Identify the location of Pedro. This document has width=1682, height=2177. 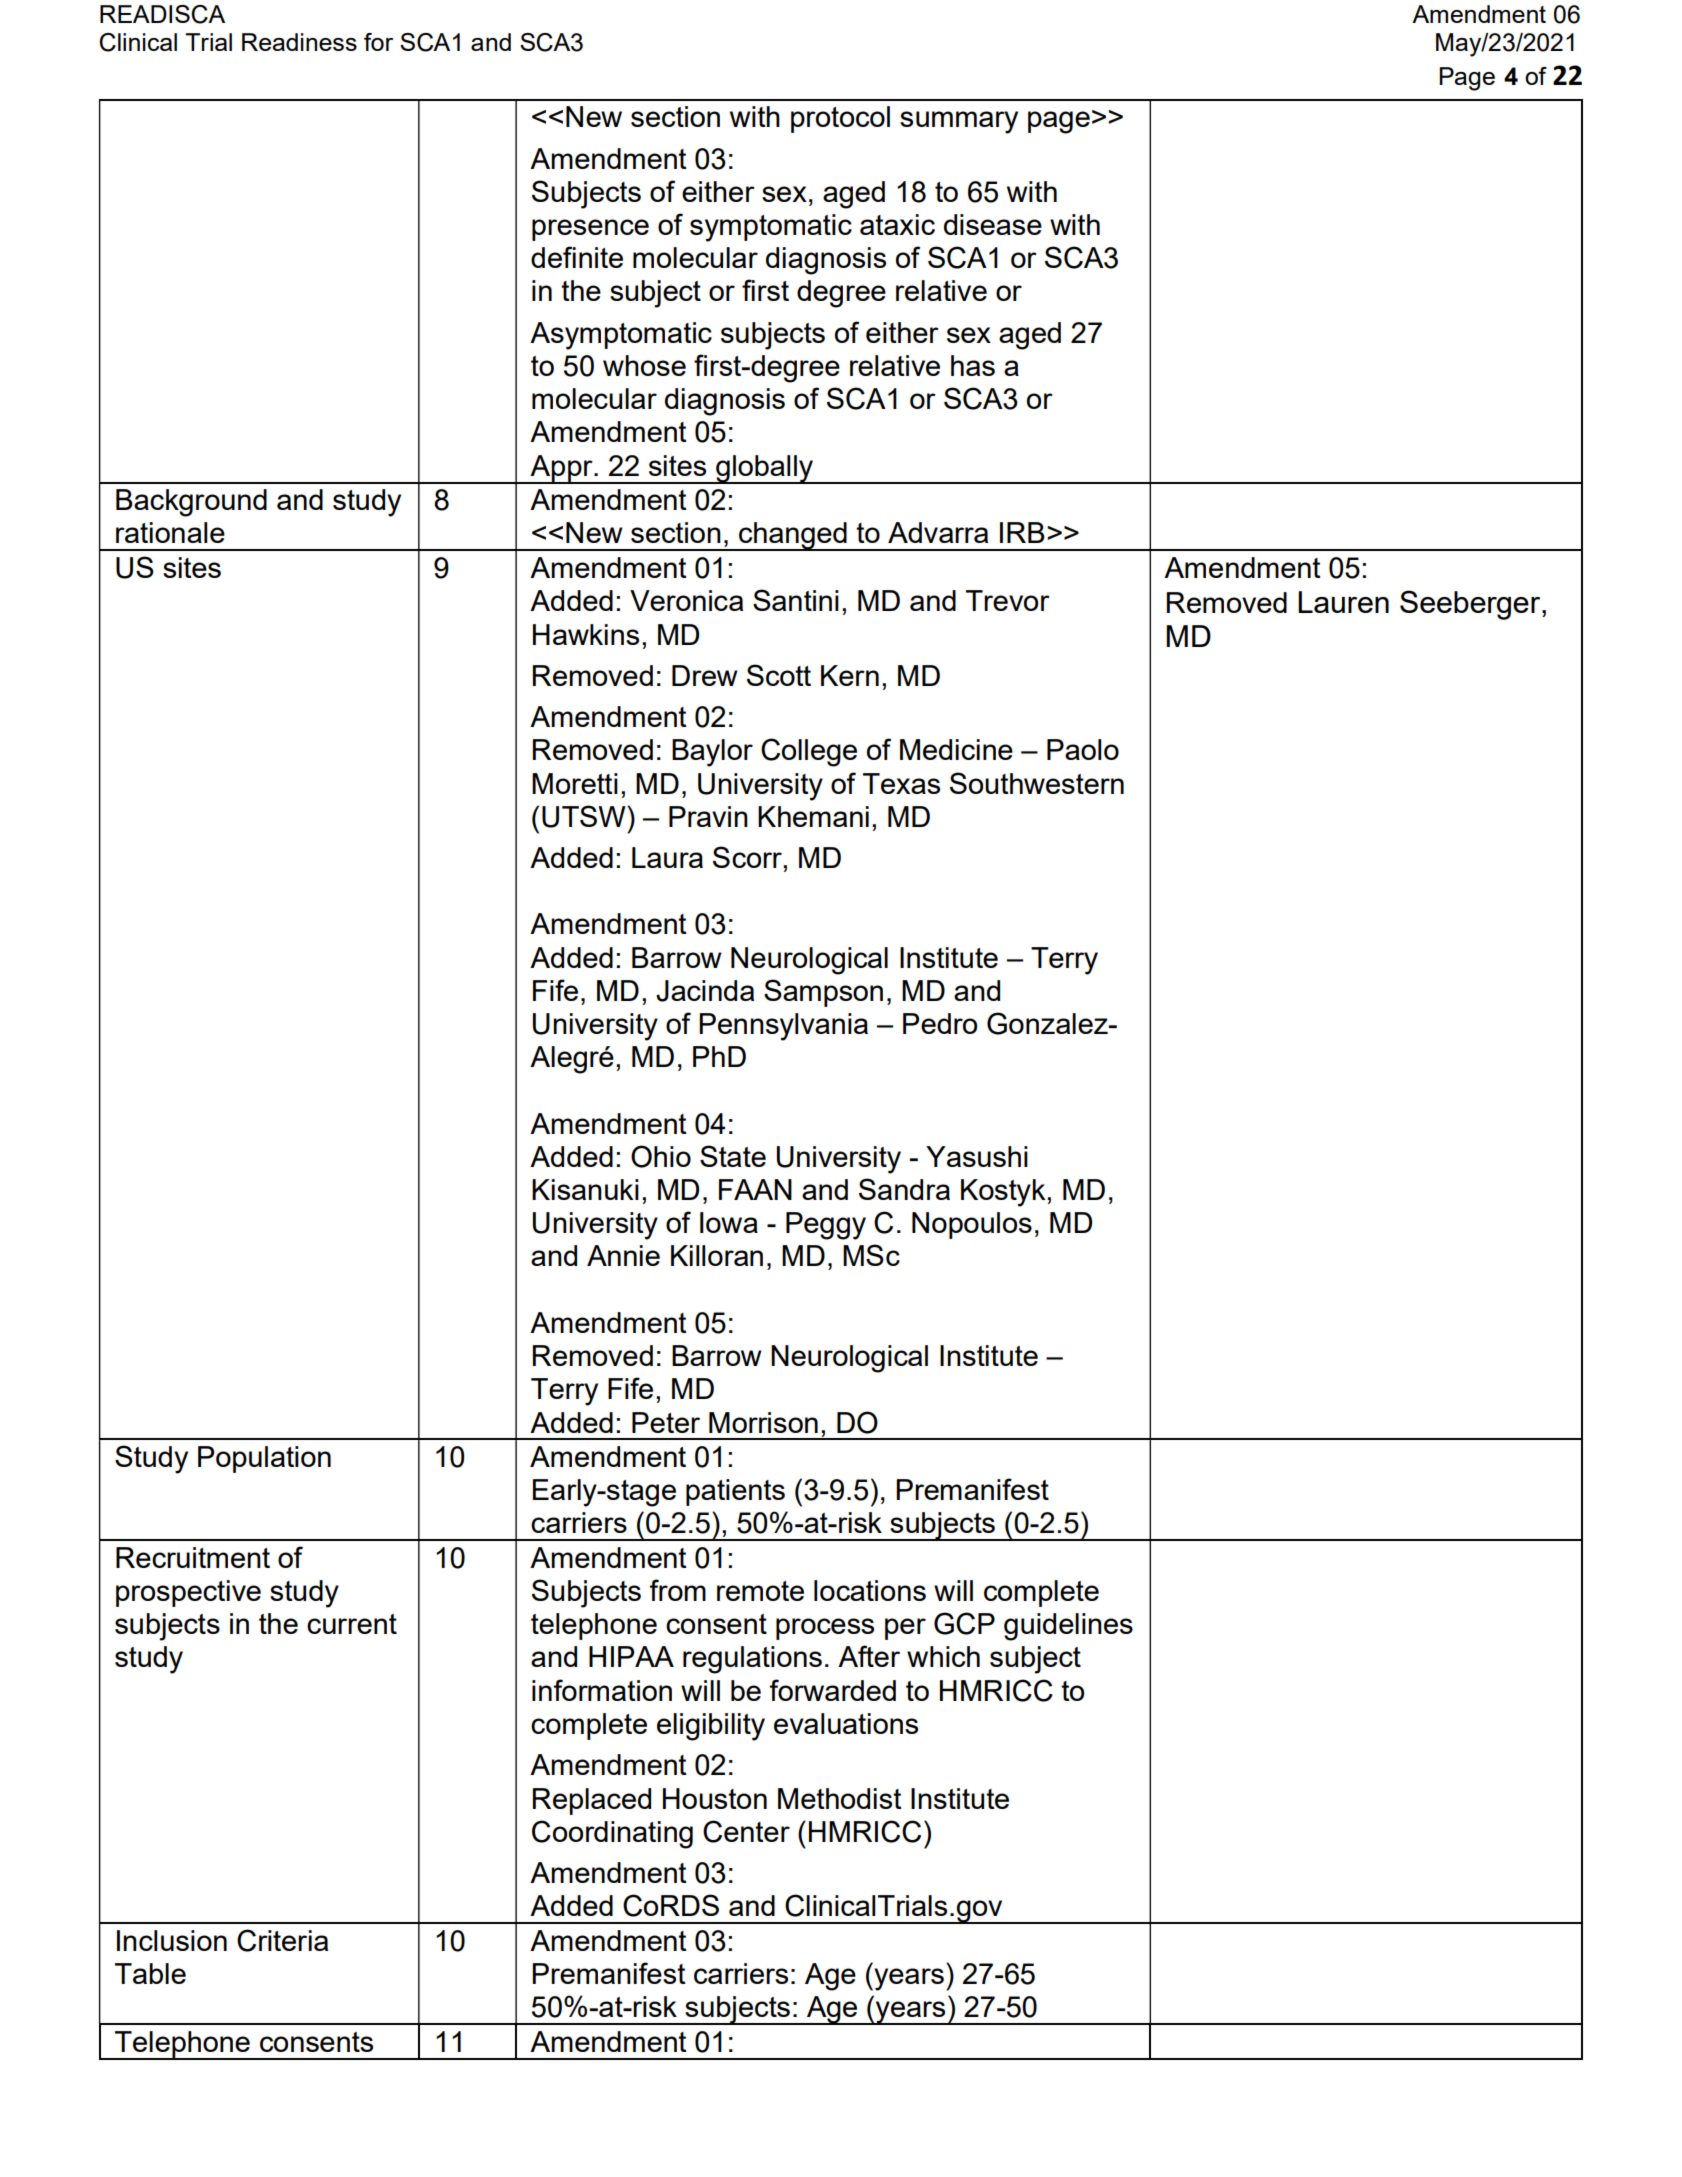
(940, 1023).
